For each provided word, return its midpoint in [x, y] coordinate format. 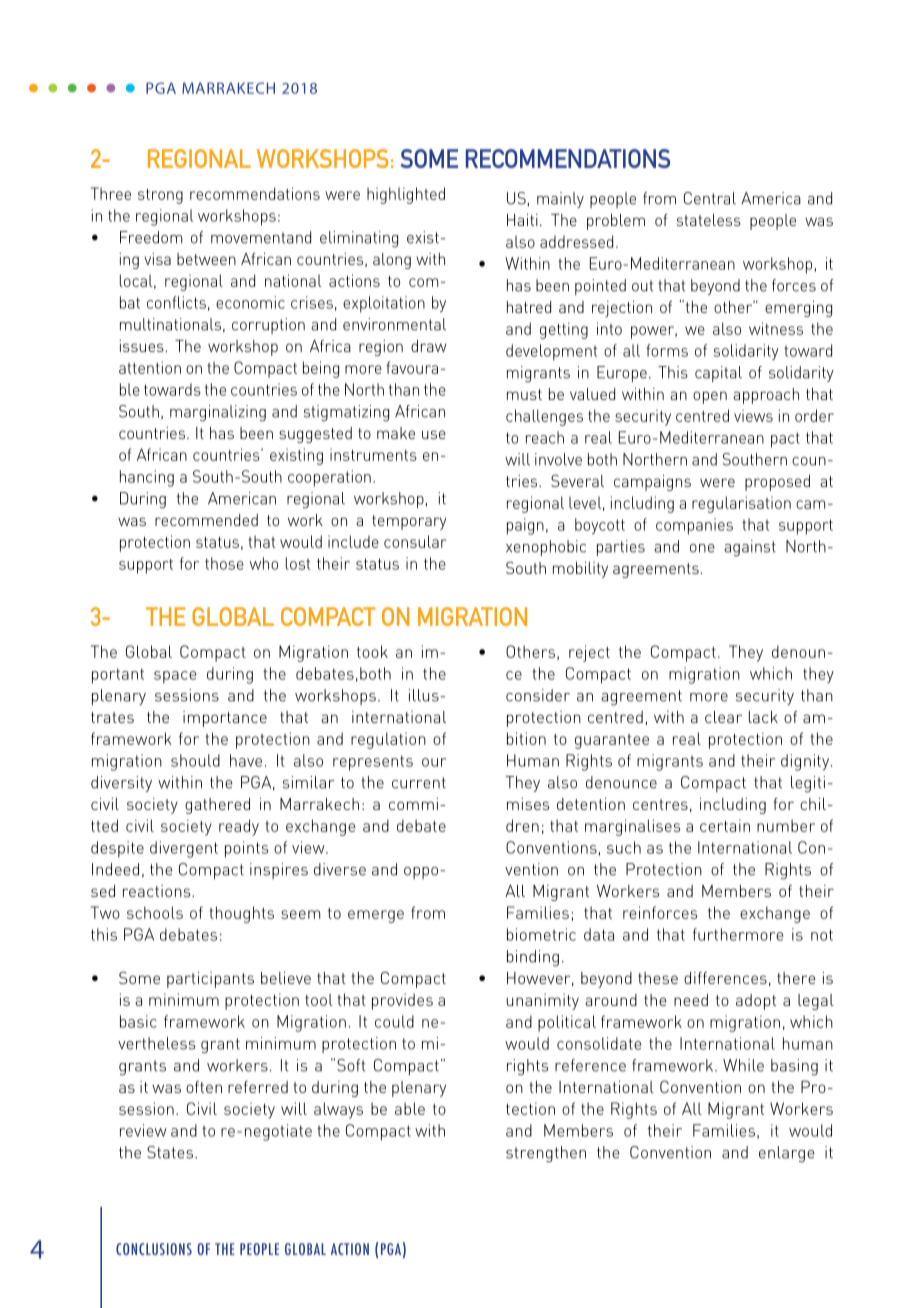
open [710, 397]
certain [725, 825]
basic [138, 1021]
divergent [184, 849]
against [750, 548]
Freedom [151, 237]
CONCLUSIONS [154, 1249]
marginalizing [218, 413]
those [224, 563]
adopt [756, 1002]
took [372, 651]
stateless [709, 220]
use [434, 434]
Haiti [522, 220]
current [419, 783]
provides [402, 1001]
